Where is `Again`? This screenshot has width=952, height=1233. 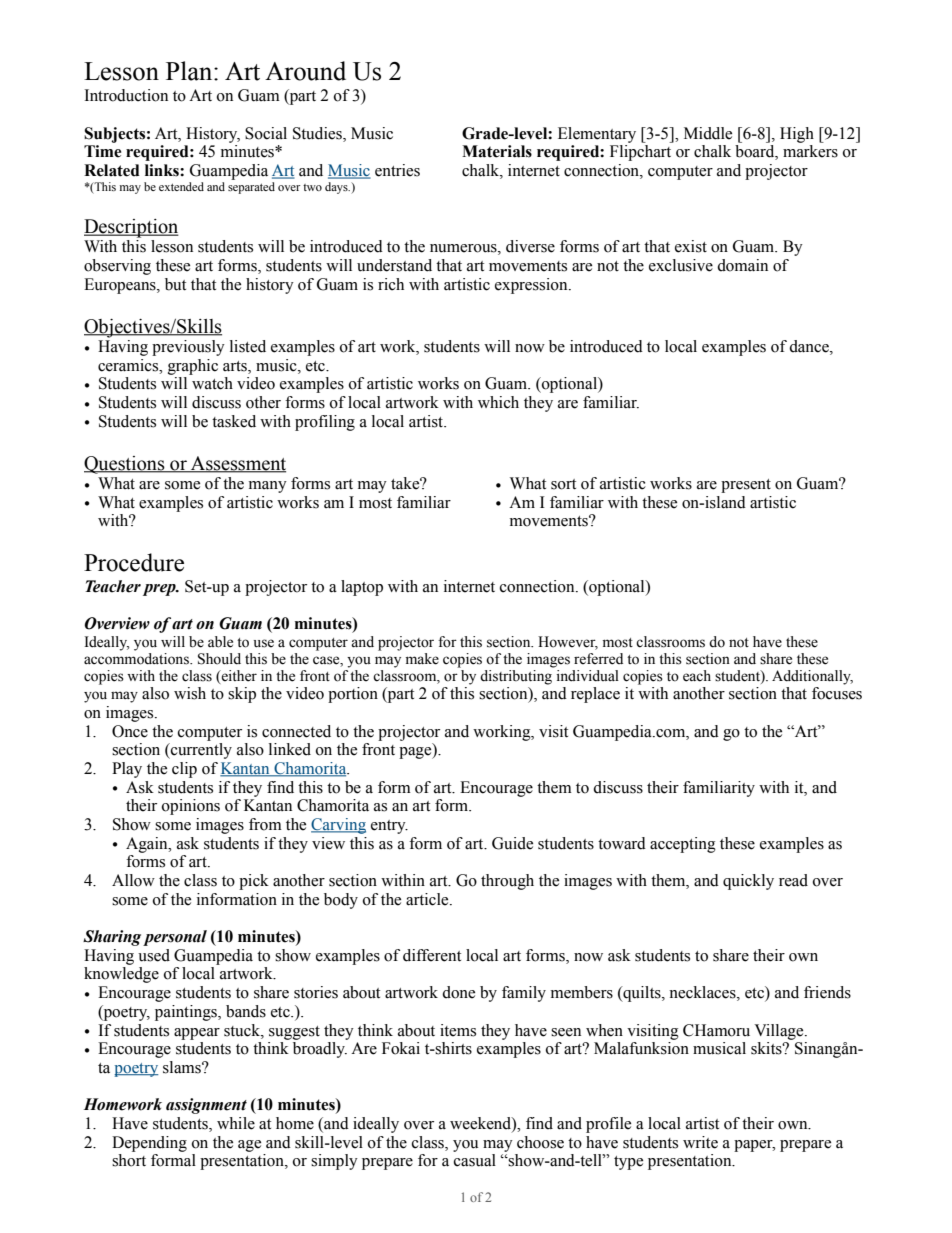
Again is located at coordinates (148, 845).
